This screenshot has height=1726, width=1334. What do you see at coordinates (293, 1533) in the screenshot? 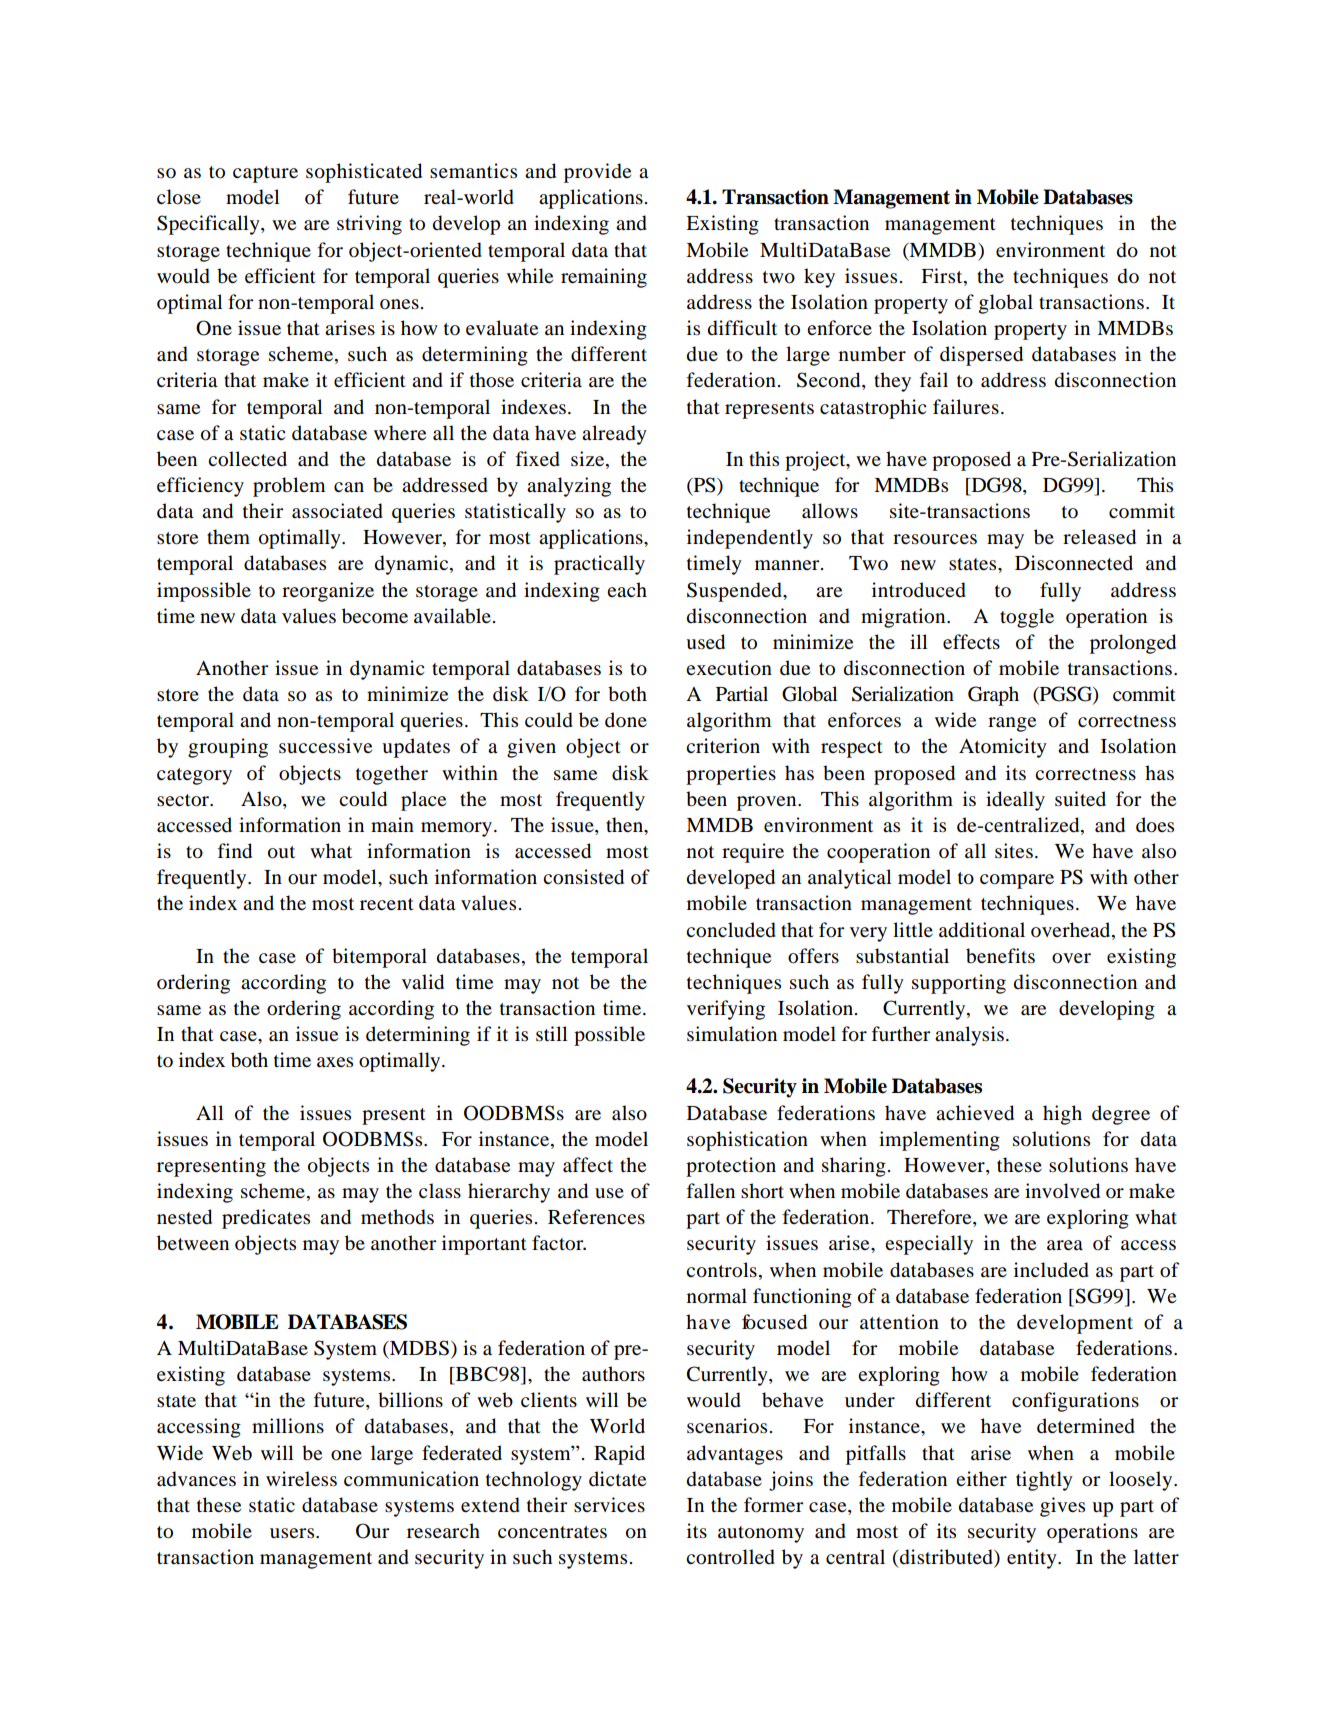
I see `users` at bounding box center [293, 1533].
